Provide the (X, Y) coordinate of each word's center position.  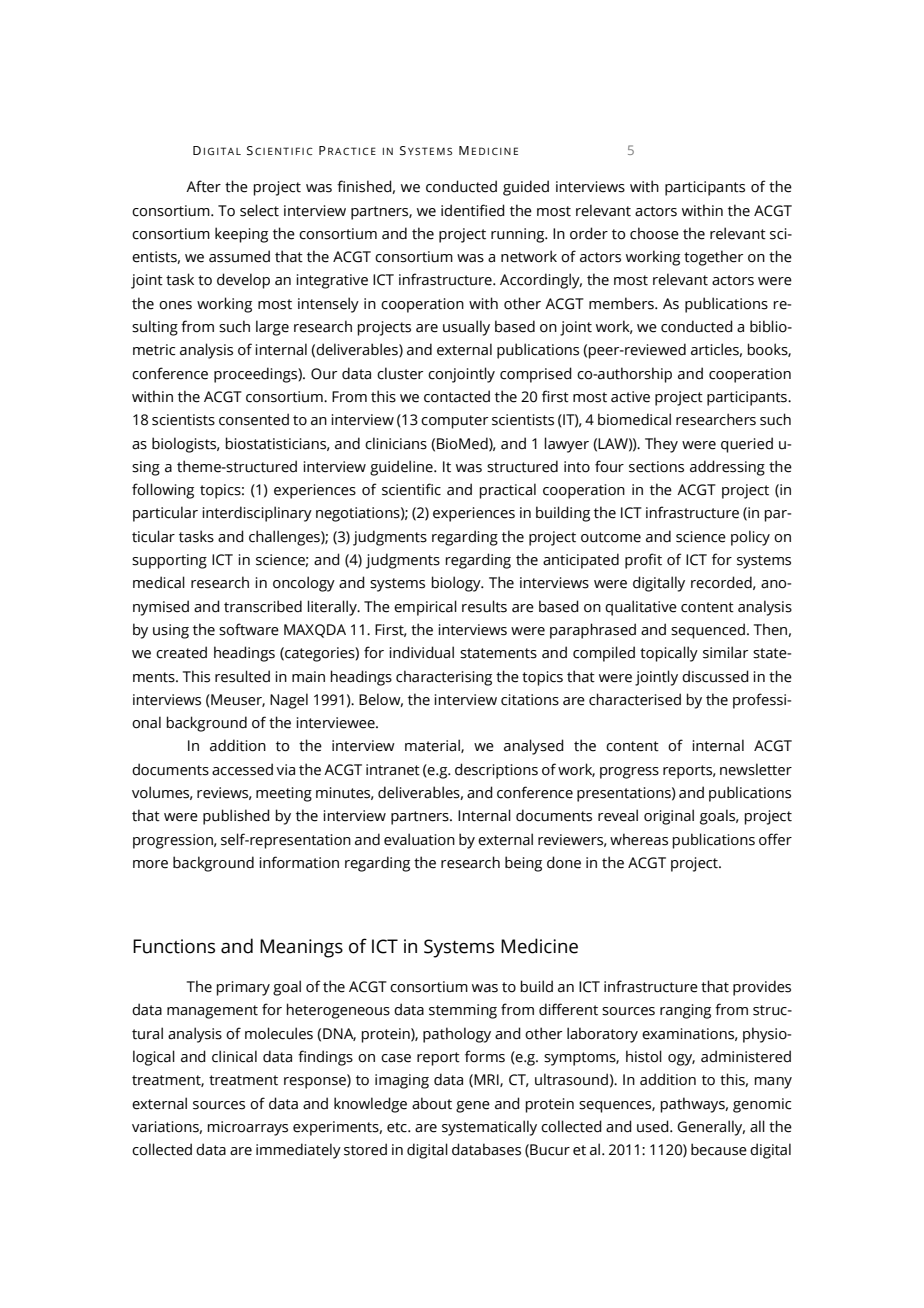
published (236, 817)
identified (473, 210)
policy (750, 538)
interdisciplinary (257, 514)
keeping (241, 235)
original (669, 817)
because (719, 1149)
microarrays (247, 1128)
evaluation (419, 839)
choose (654, 233)
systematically (489, 1128)
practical (507, 491)
